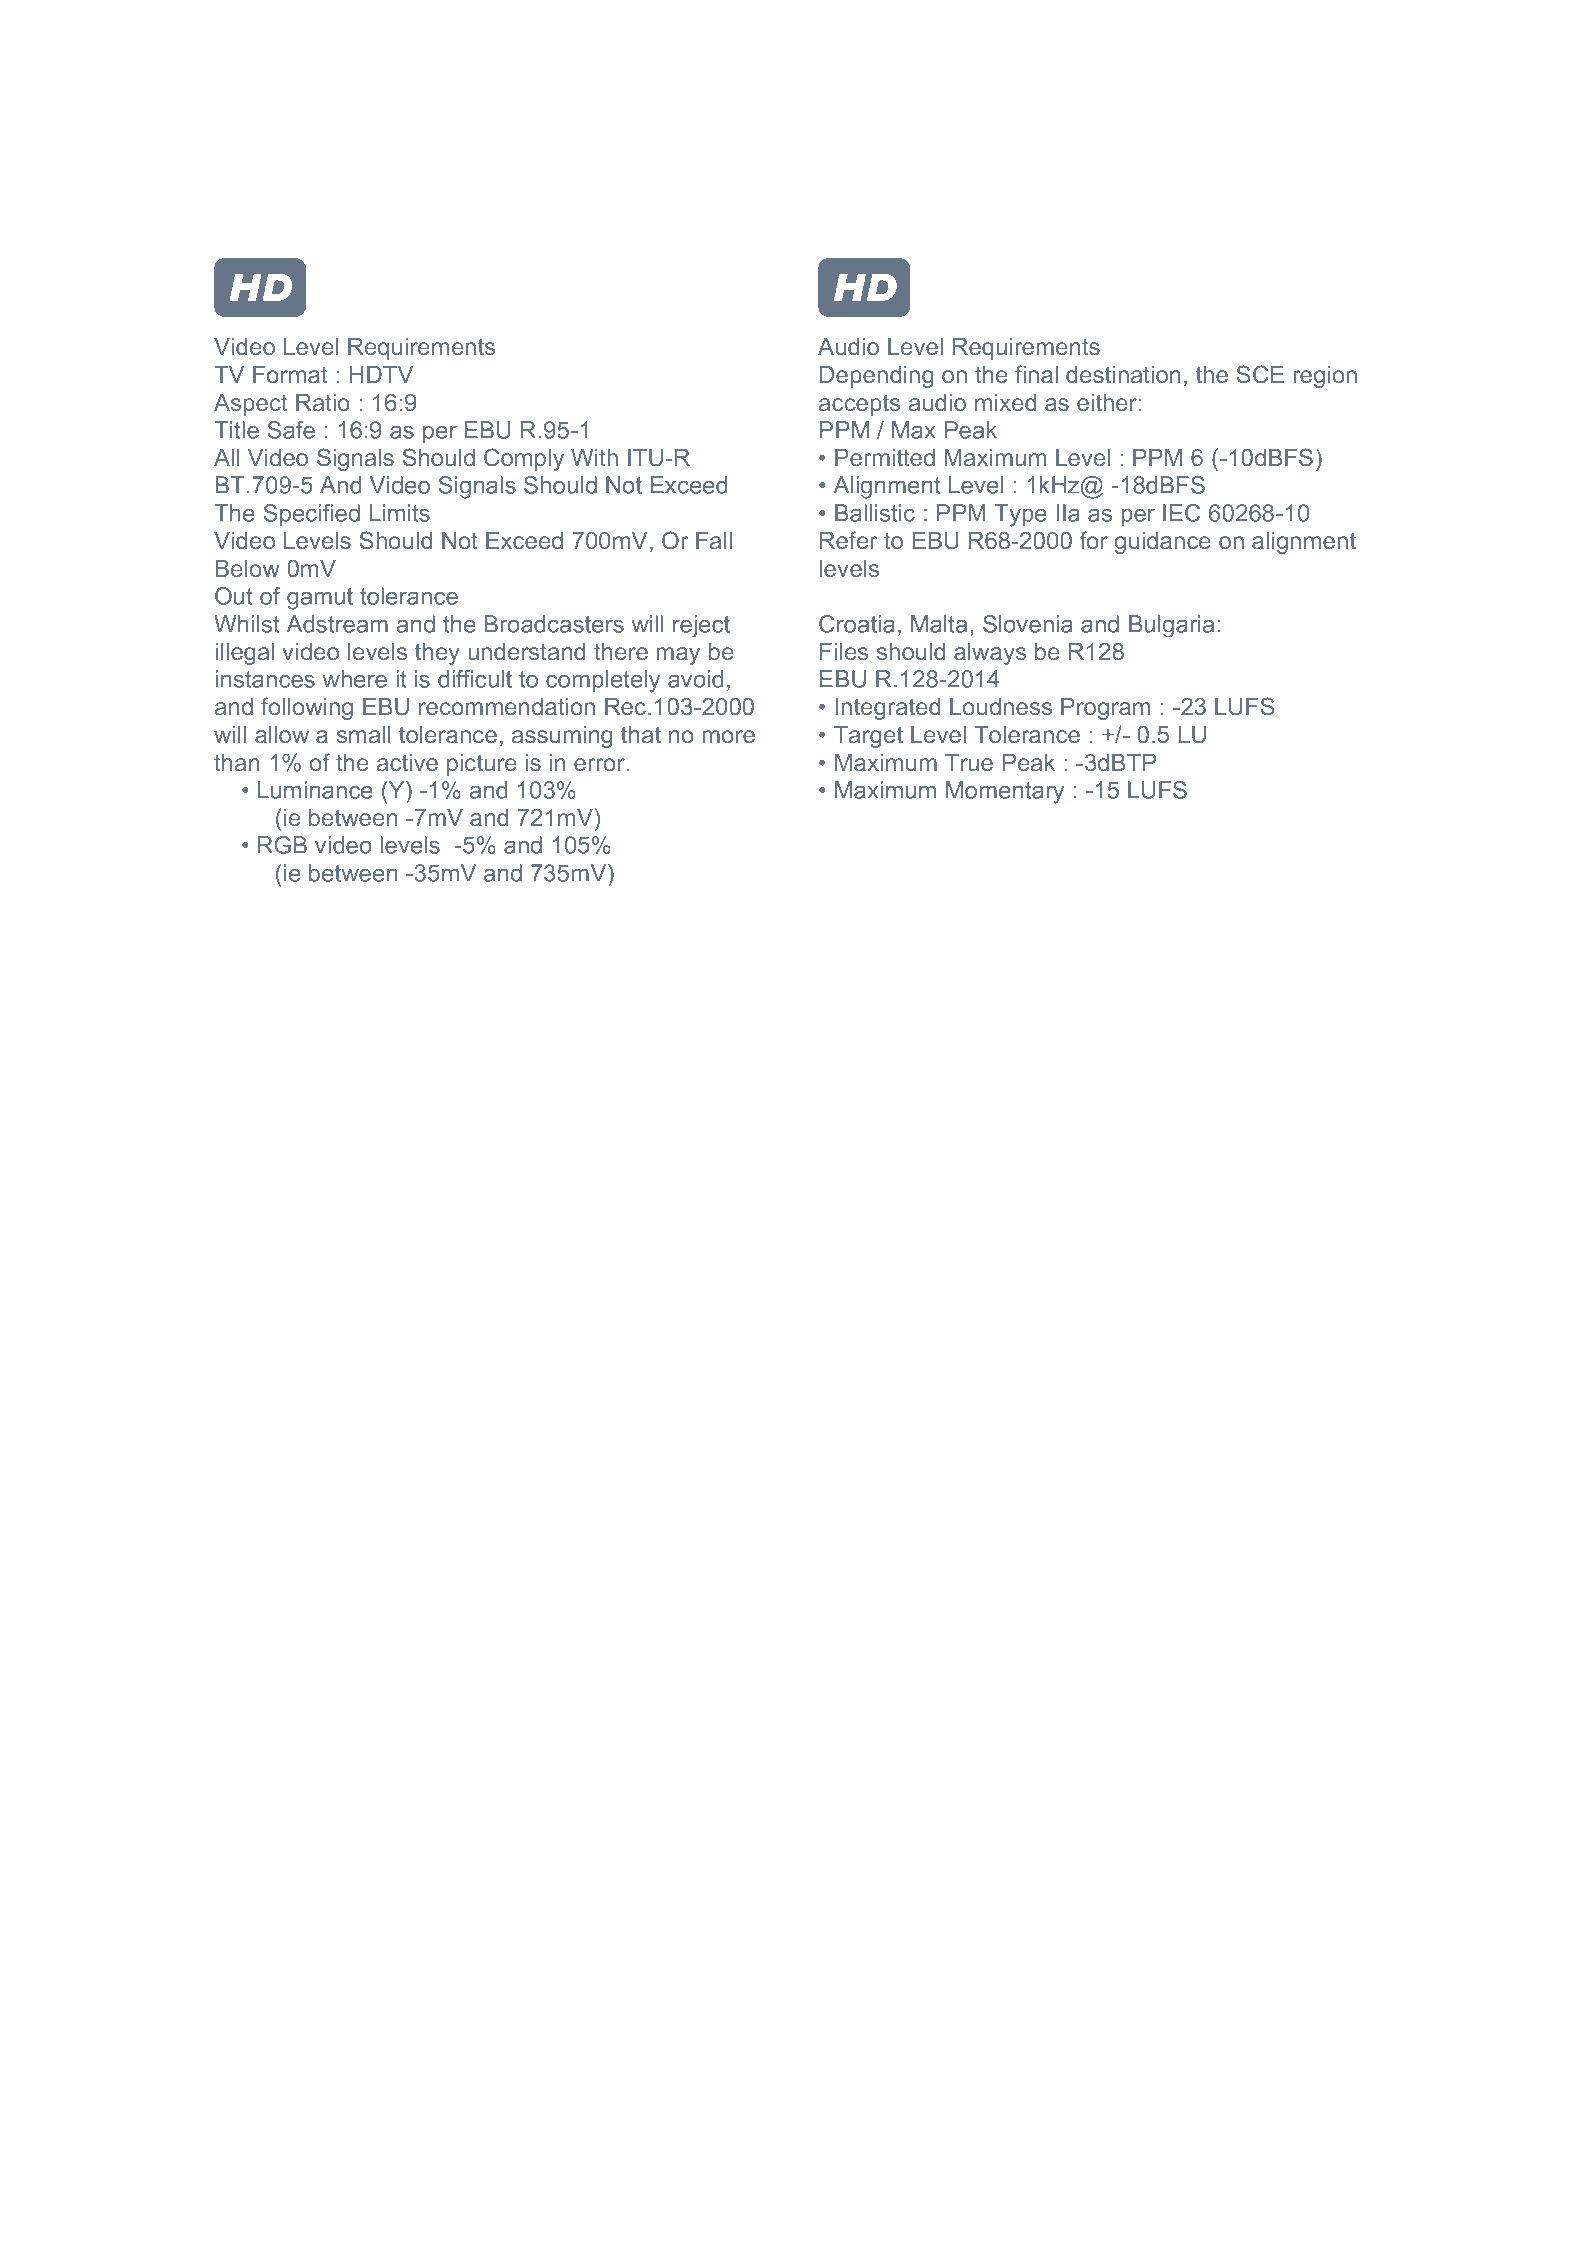  I want to click on HDTV, so click(381, 374).
